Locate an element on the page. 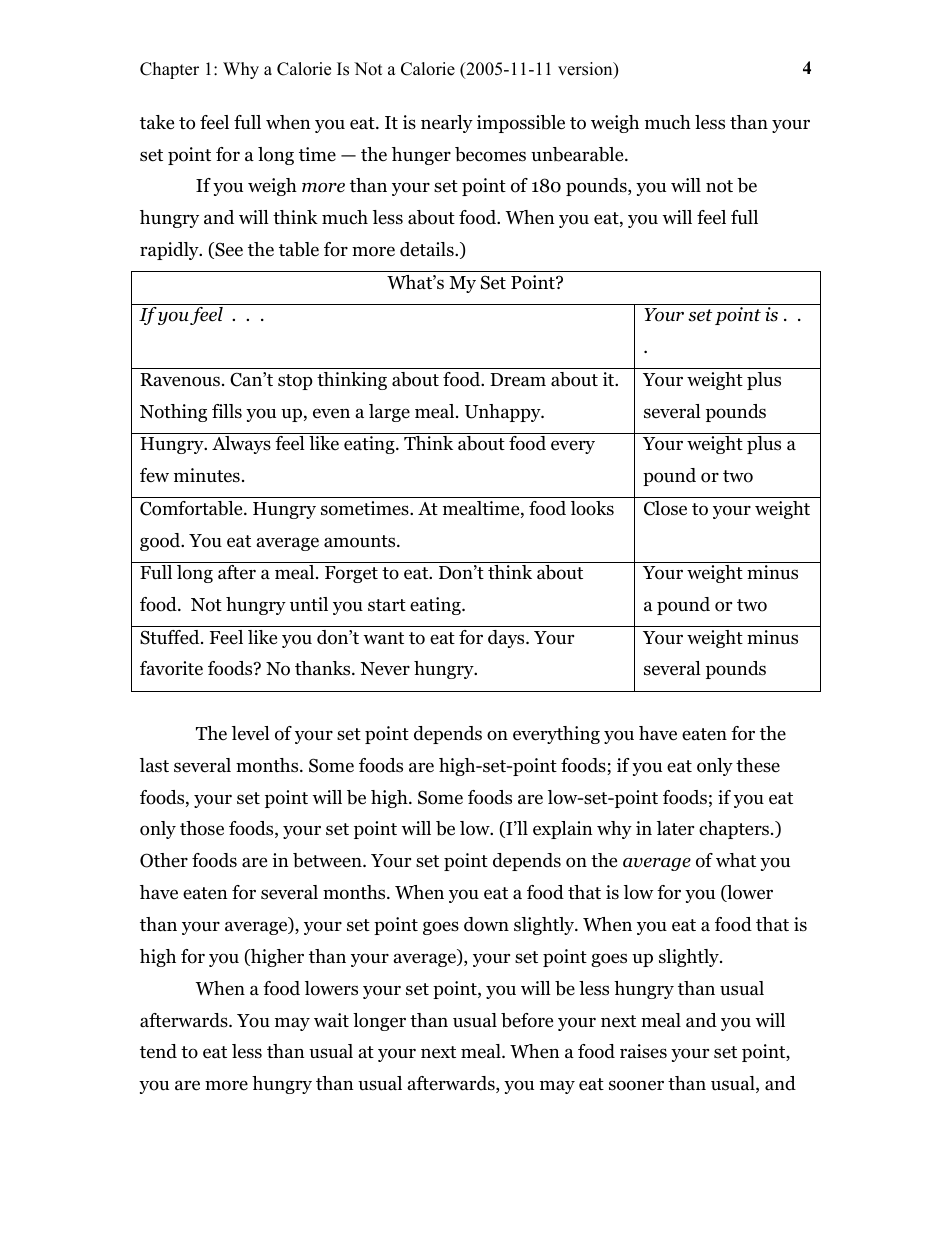 The height and width of the image is (1233, 952). before is located at coordinates (527, 1020).
